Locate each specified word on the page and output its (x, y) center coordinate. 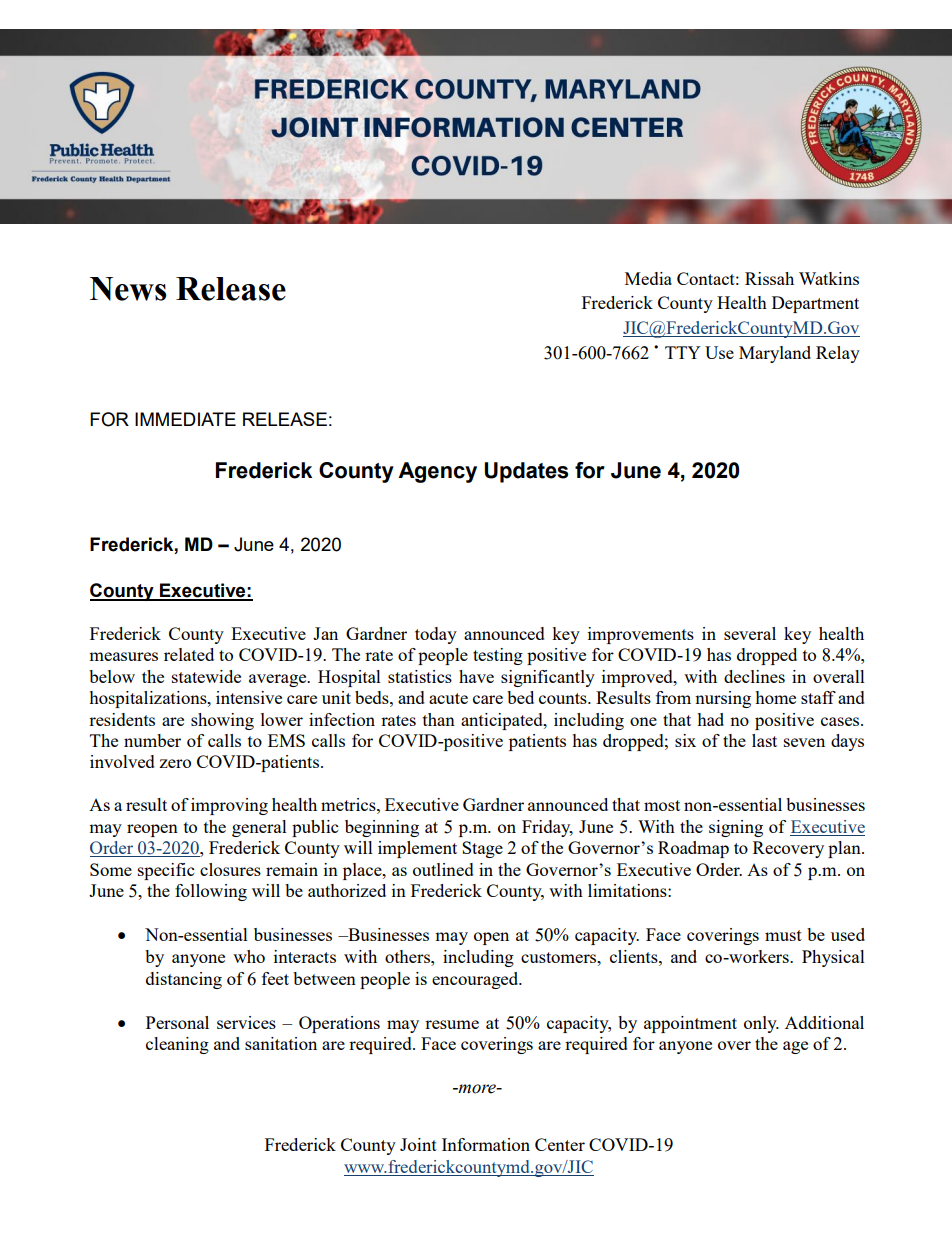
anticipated (503, 721)
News (128, 289)
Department (815, 304)
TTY (683, 352)
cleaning (177, 1045)
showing (222, 721)
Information (486, 1144)
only (761, 1024)
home (775, 697)
